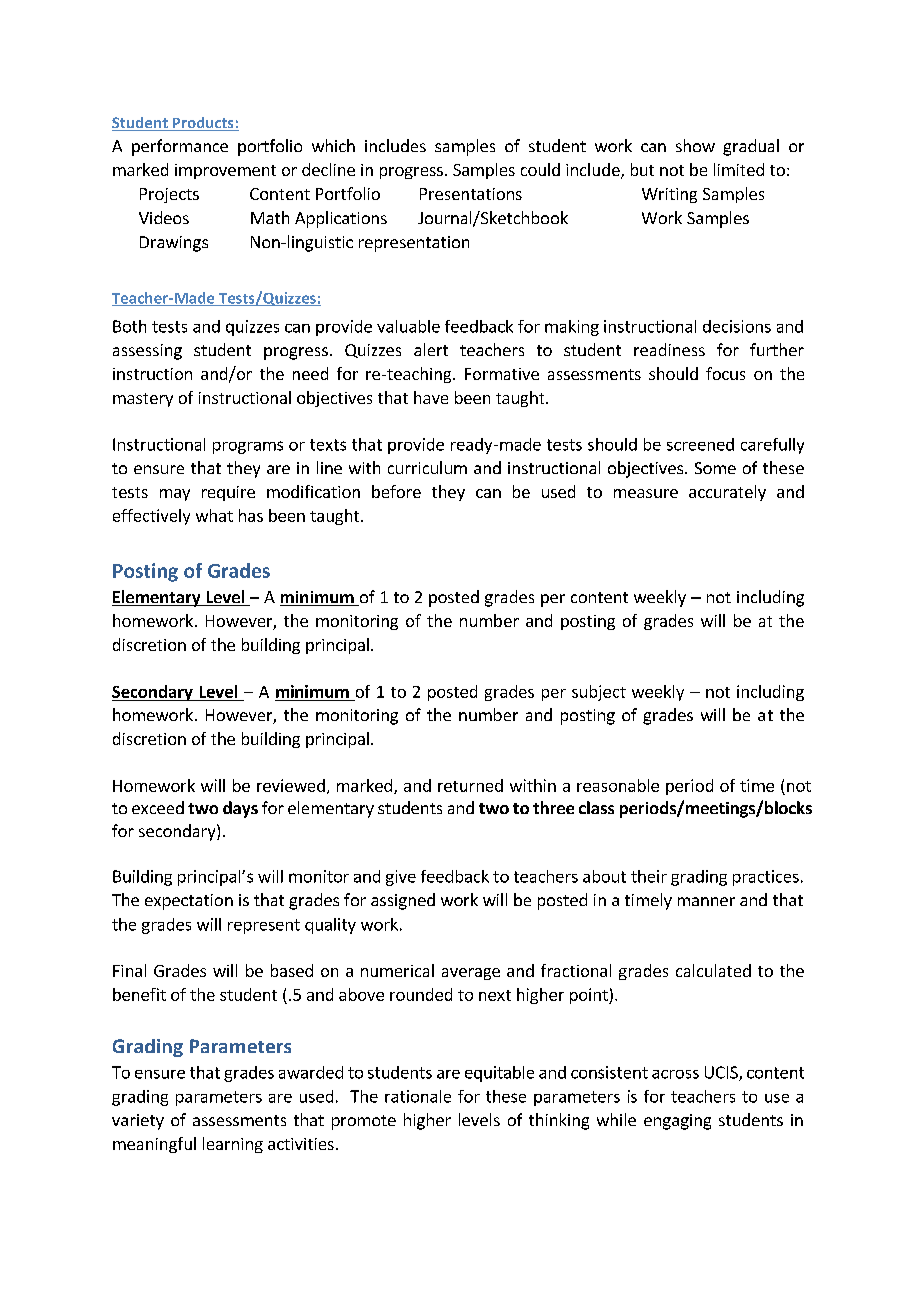 The height and width of the screenshot is (1308, 924). I want to click on learning, so click(233, 1145).
